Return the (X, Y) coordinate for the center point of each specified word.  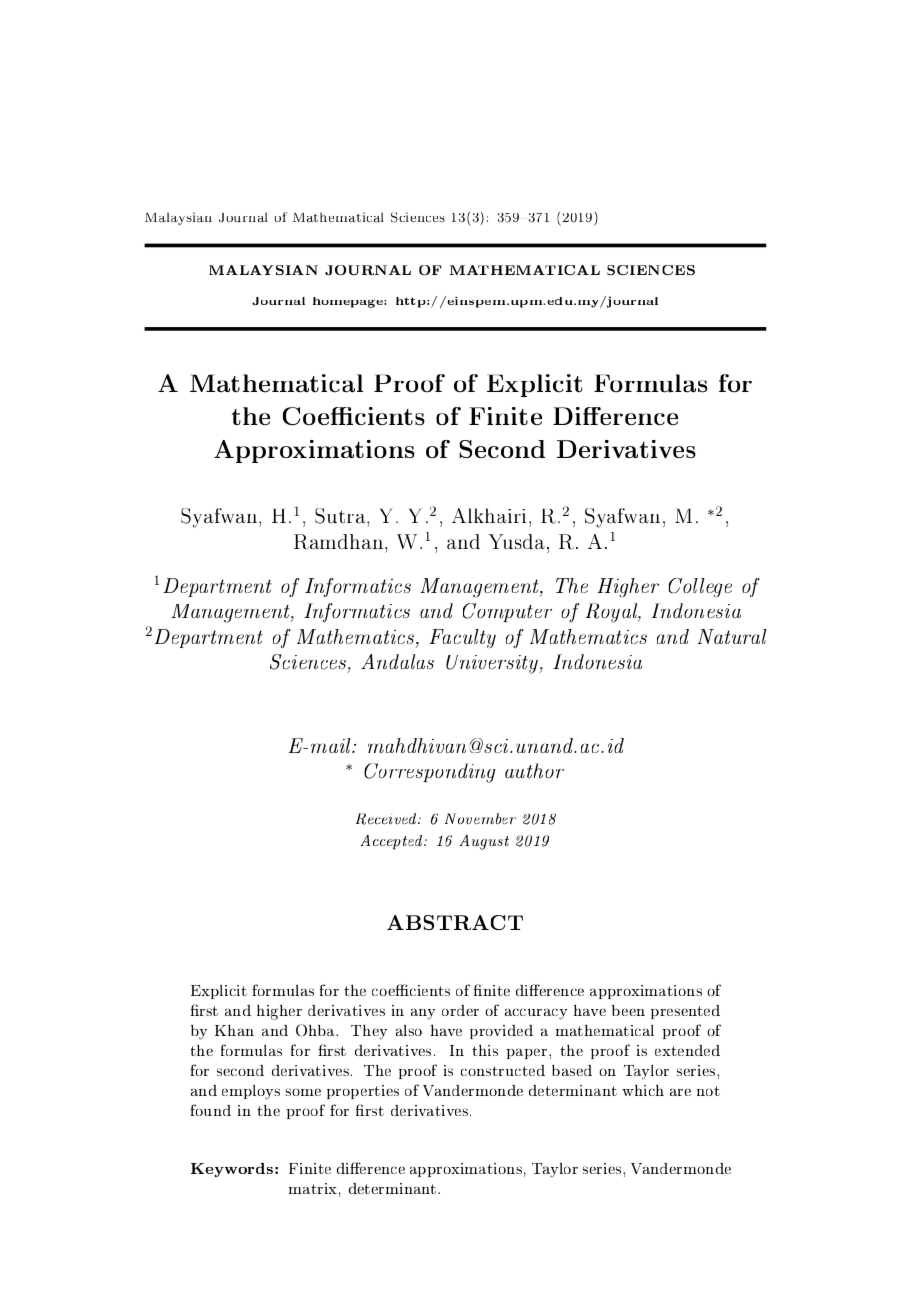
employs (251, 1092)
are (680, 1092)
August (484, 842)
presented (685, 1012)
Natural (732, 636)
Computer (507, 612)
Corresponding (430, 773)
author (534, 771)
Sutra (341, 517)
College (700, 587)
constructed (503, 1070)
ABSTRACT (455, 922)
